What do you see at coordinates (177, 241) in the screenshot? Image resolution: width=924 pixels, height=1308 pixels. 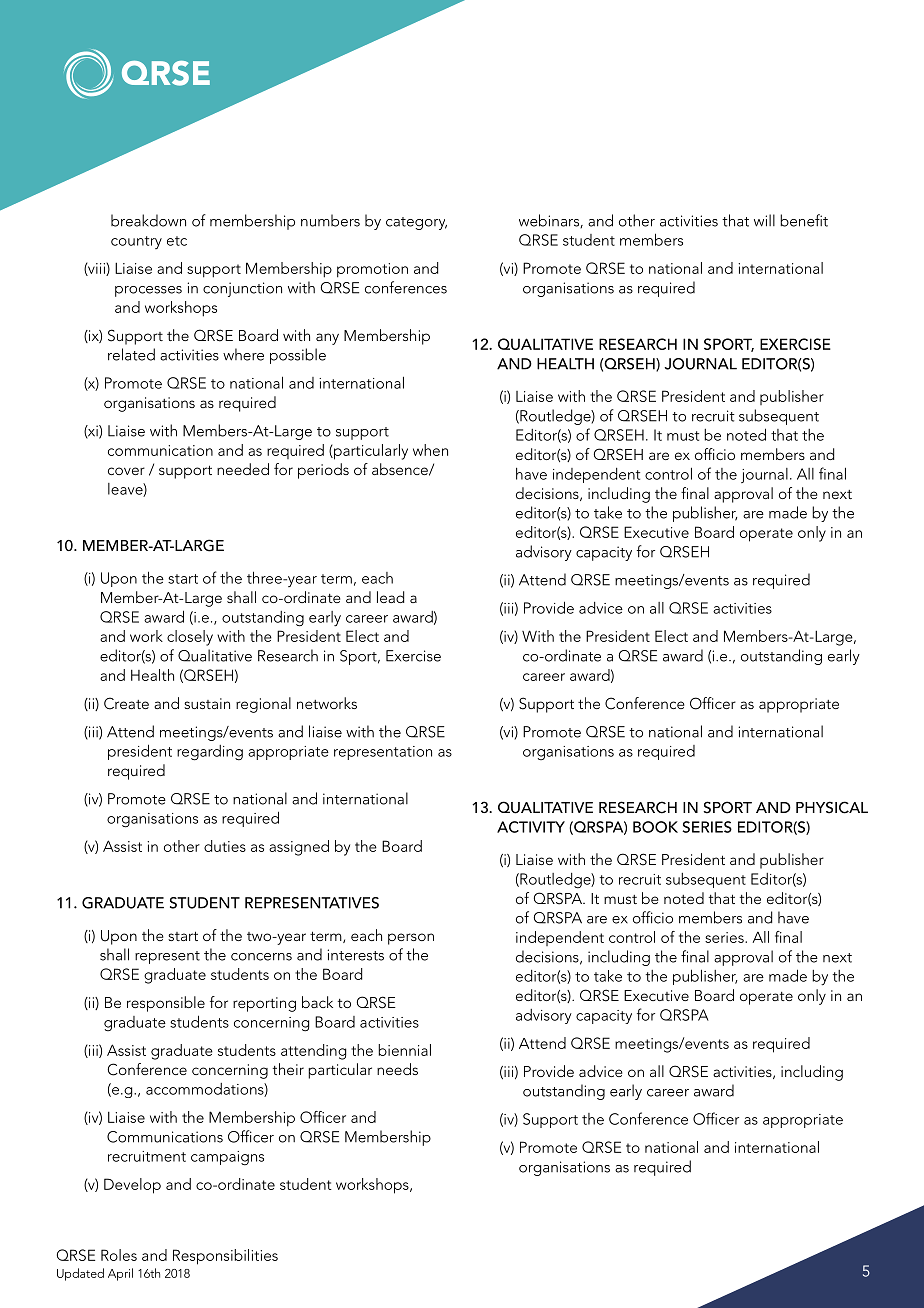 I see `etc` at bounding box center [177, 241].
